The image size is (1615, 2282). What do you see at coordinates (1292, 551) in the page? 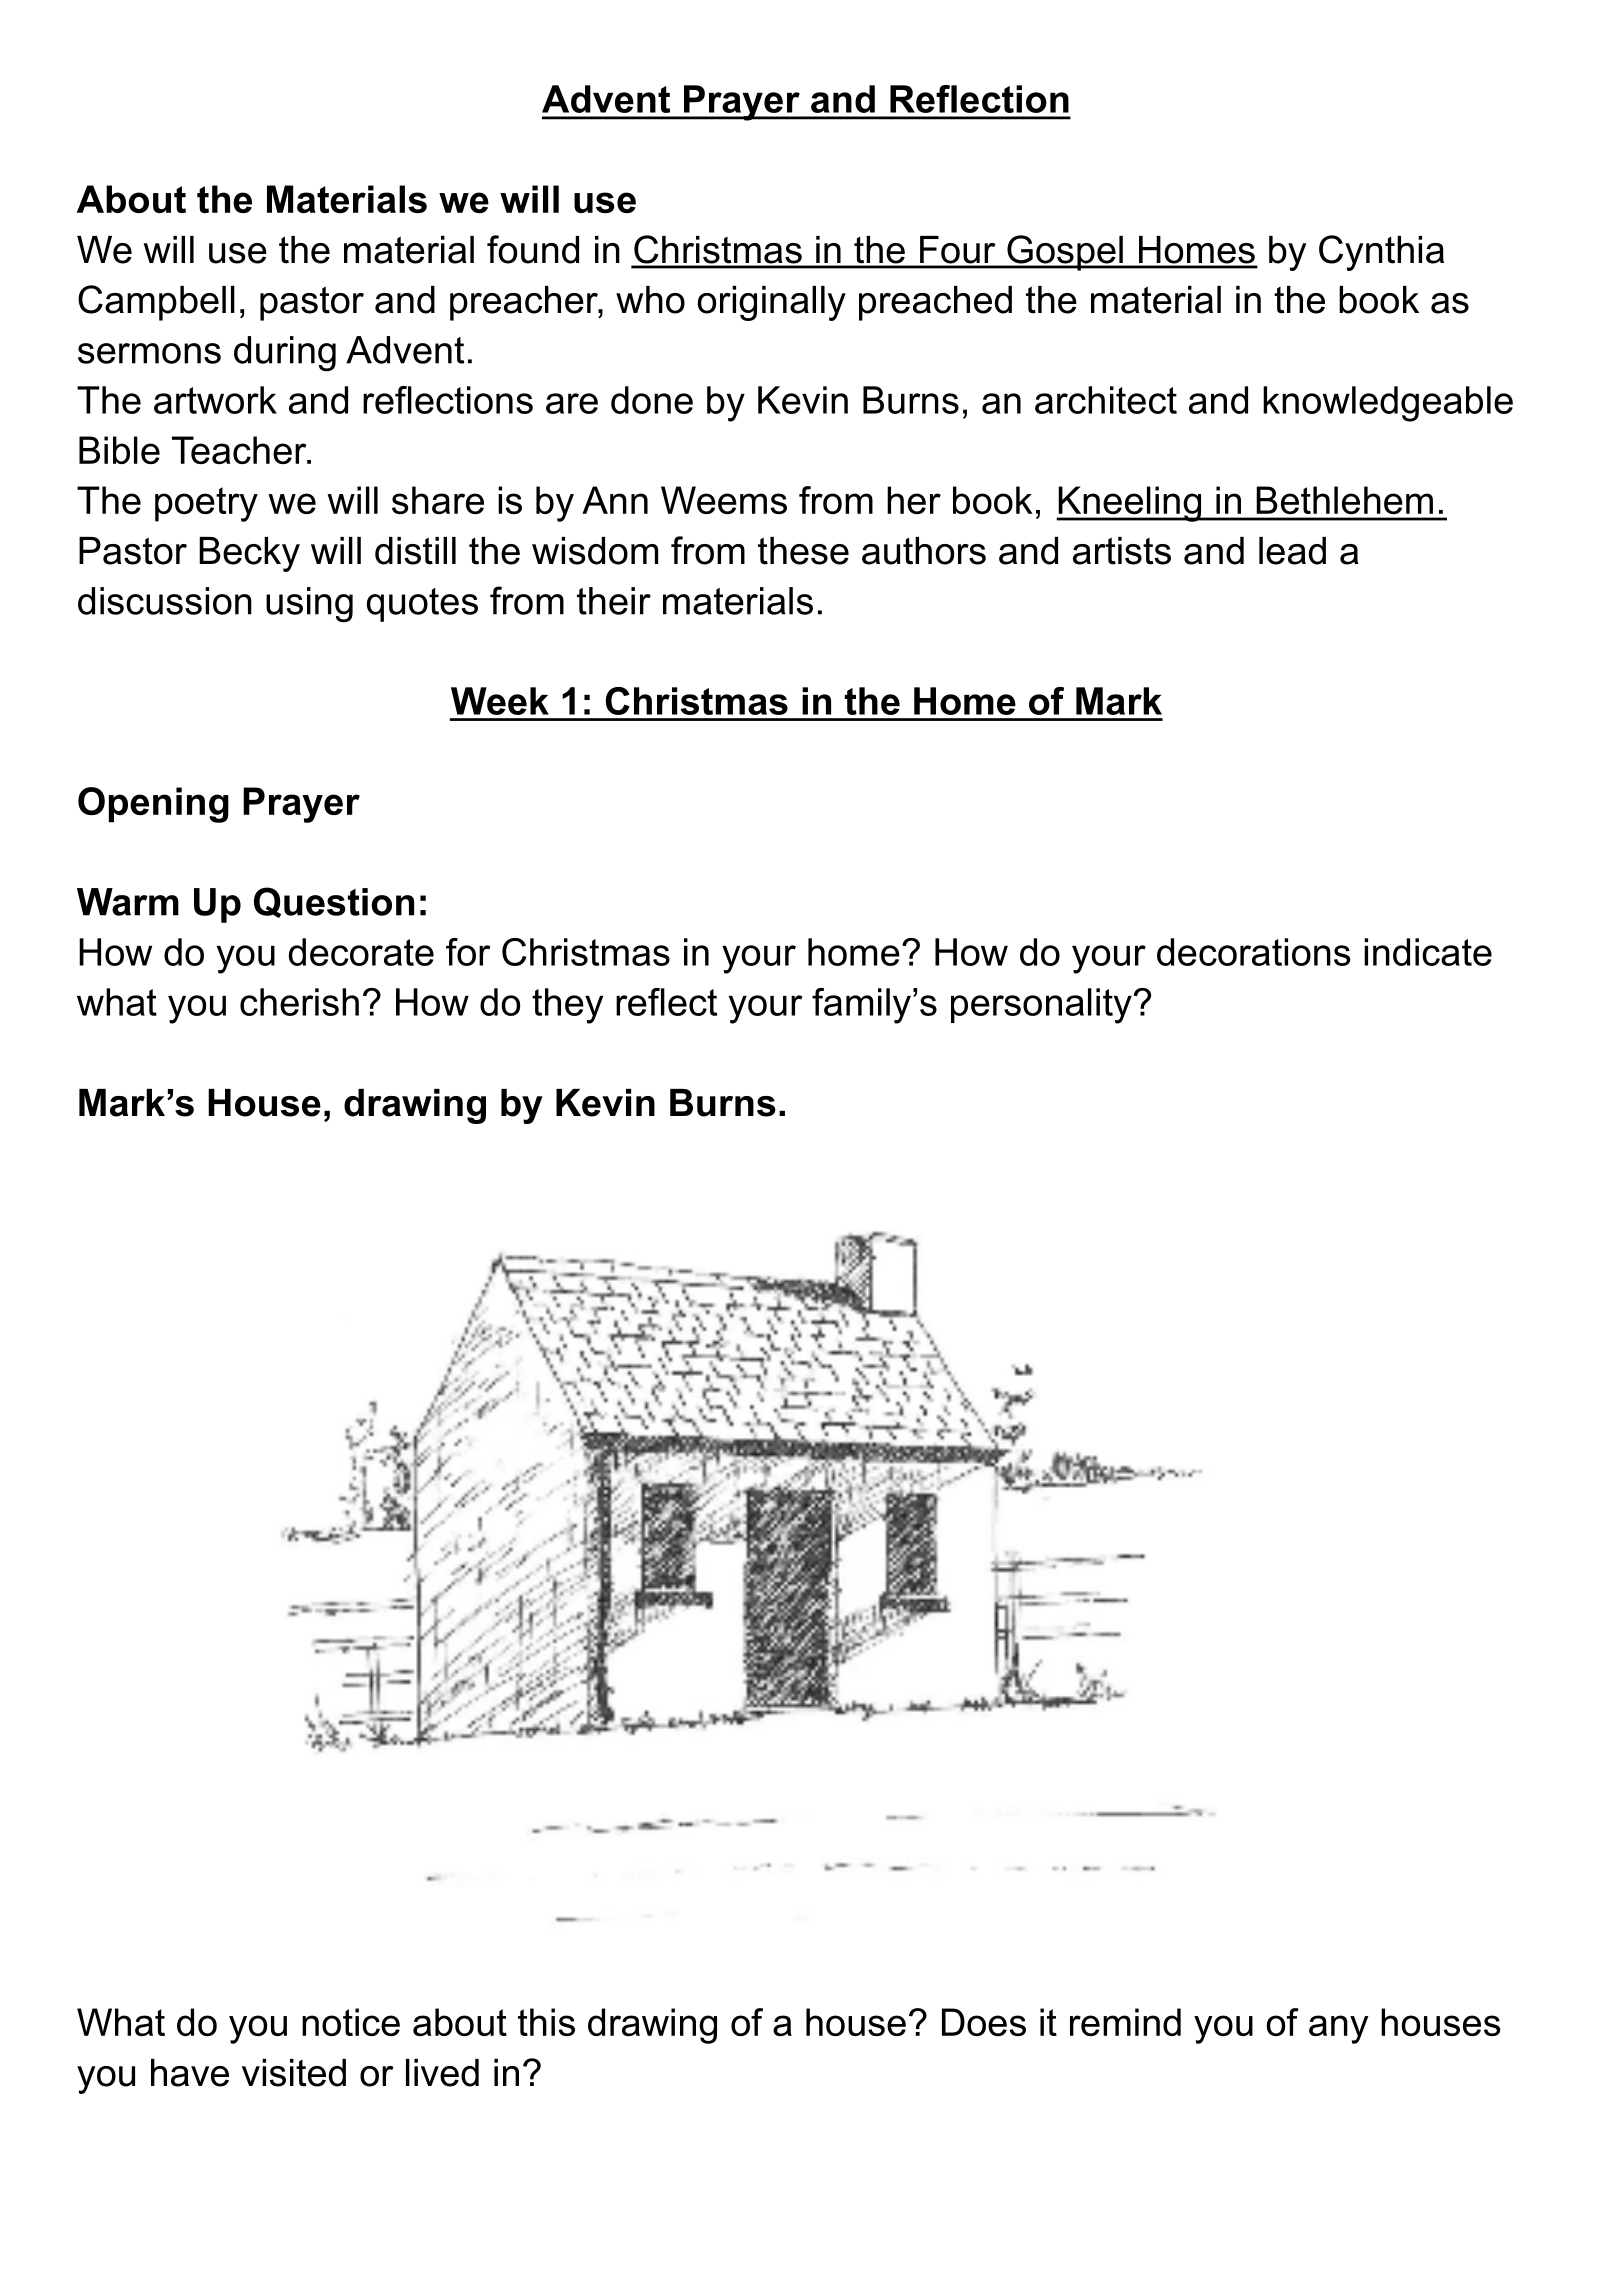
I see `lead` at bounding box center [1292, 551].
